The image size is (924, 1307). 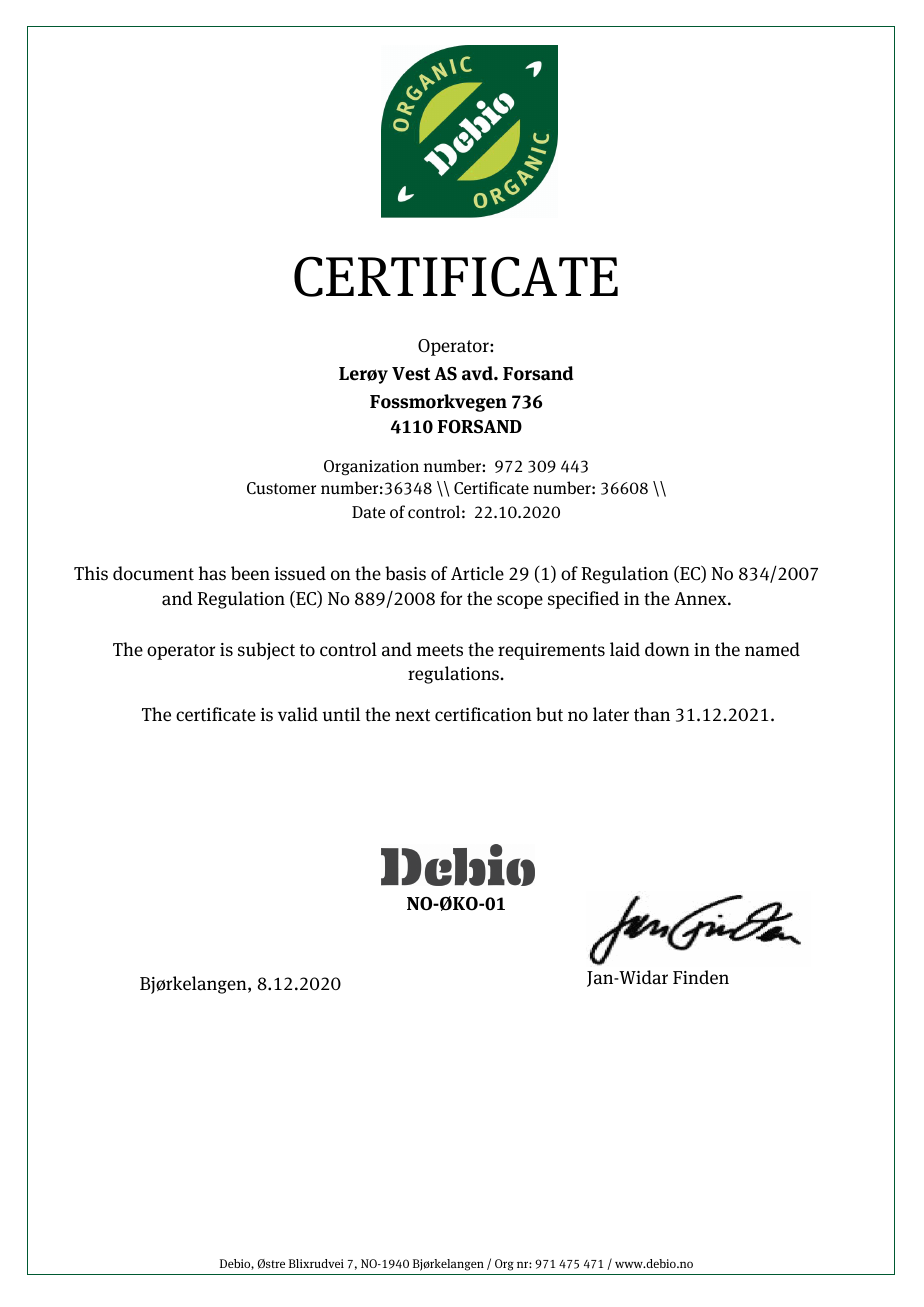 What do you see at coordinates (411, 374) in the screenshot?
I see `Vest` at bounding box center [411, 374].
